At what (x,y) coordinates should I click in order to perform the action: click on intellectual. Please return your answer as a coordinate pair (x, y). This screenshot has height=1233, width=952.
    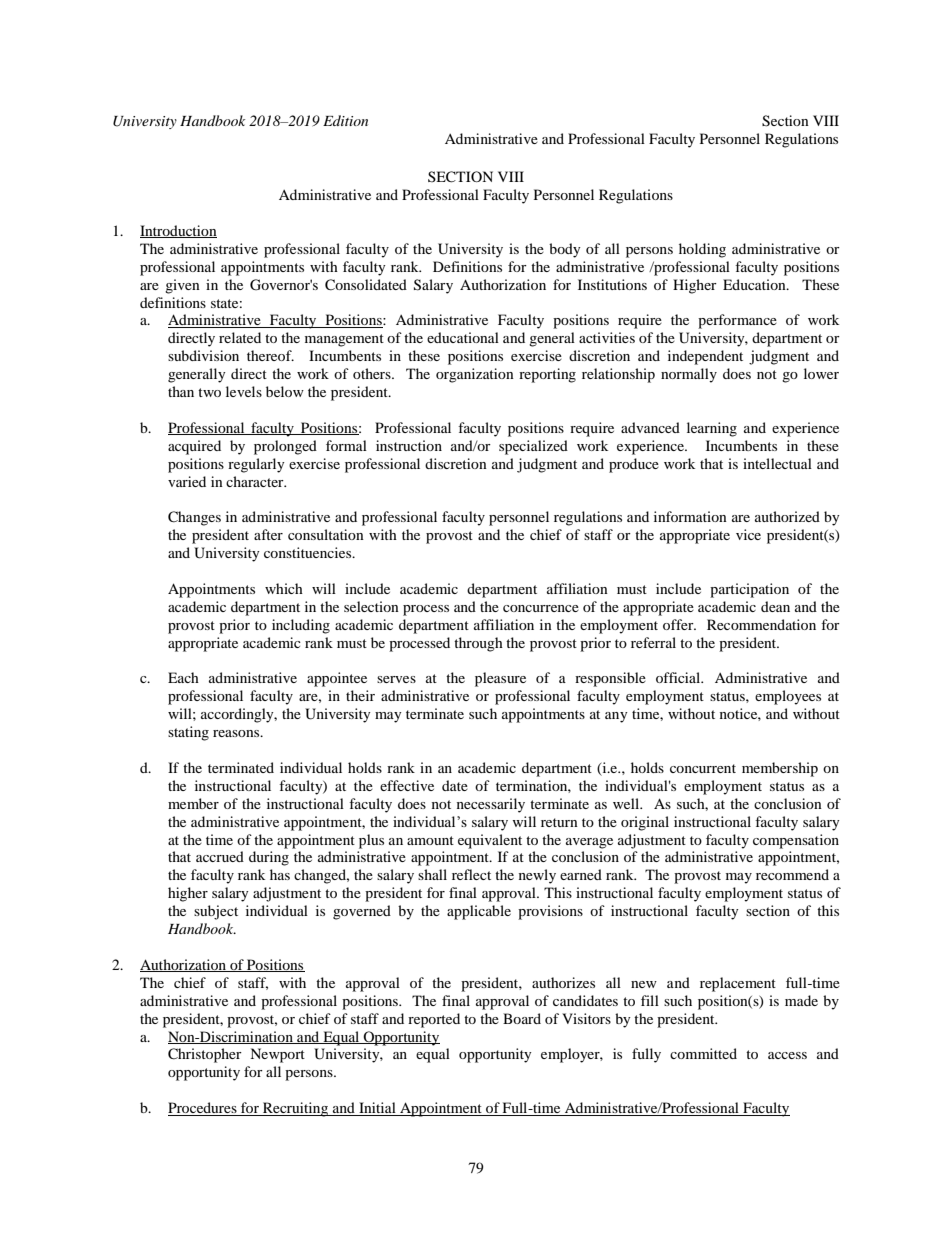
    Looking at the image, I should click on (777, 463).
